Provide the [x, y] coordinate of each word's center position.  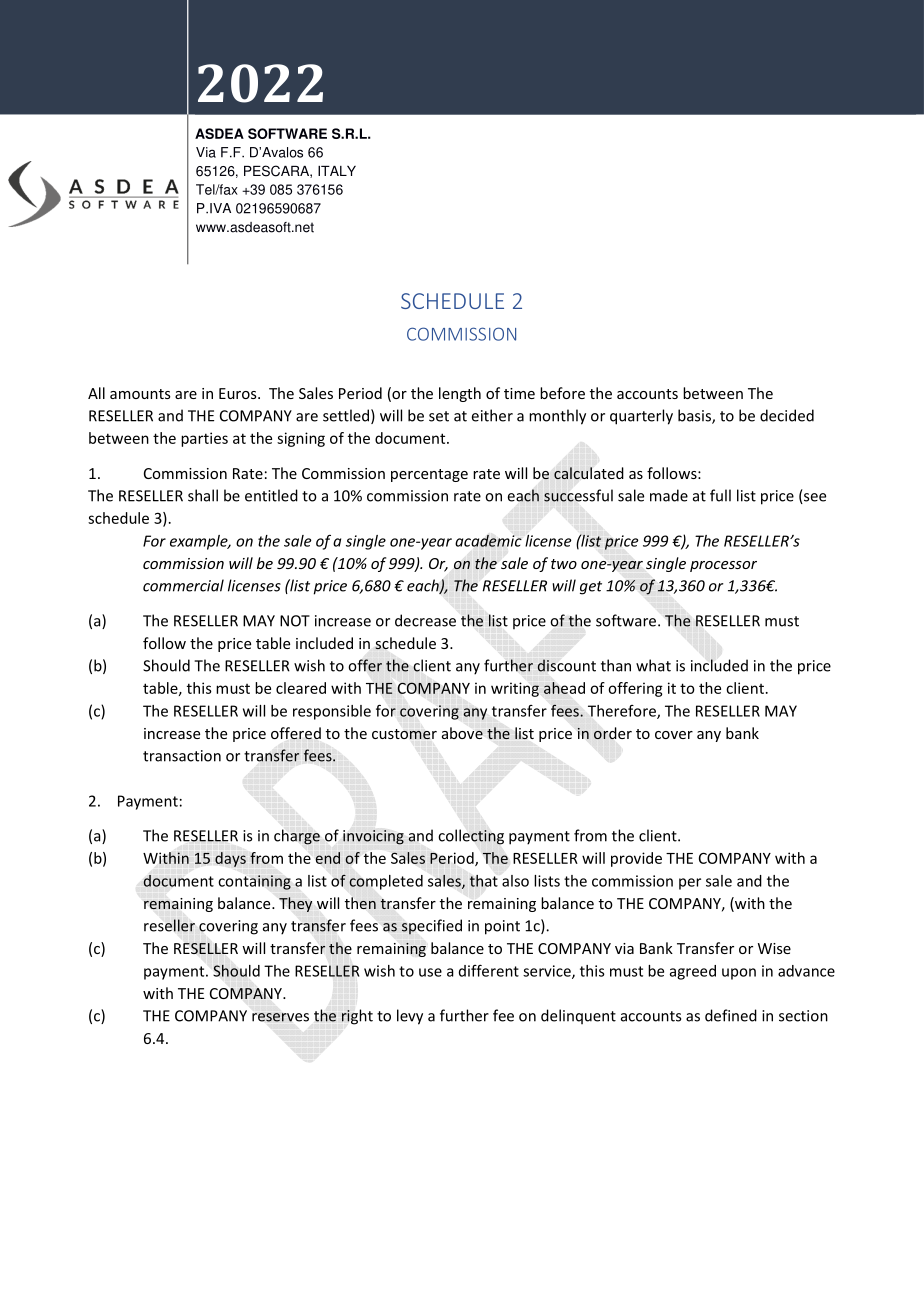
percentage [429, 475]
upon [739, 974]
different [489, 970]
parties [204, 439]
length [460, 394]
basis [695, 416]
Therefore [623, 712]
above [462, 733]
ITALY [337, 171]
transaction [182, 756]
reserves [280, 1017]
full [720, 495]
